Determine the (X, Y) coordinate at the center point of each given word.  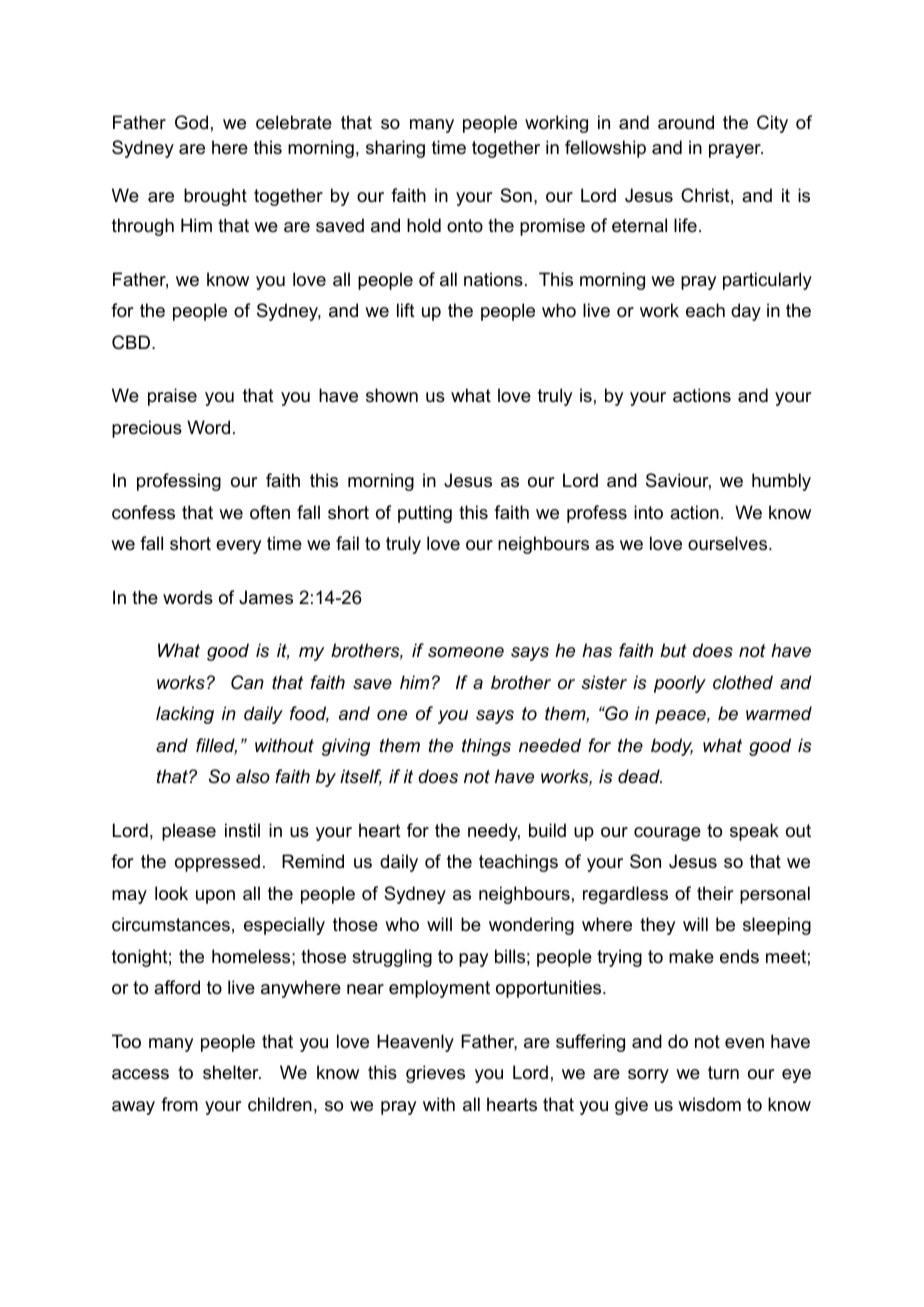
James (266, 597)
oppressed (217, 863)
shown (392, 395)
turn (723, 1072)
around (686, 122)
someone (466, 652)
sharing (395, 149)
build (547, 830)
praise (172, 397)
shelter (232, 1072)
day (746, 312)
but (673, 650)
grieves (435, 1074)
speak (754, 832)
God (191, 122)
